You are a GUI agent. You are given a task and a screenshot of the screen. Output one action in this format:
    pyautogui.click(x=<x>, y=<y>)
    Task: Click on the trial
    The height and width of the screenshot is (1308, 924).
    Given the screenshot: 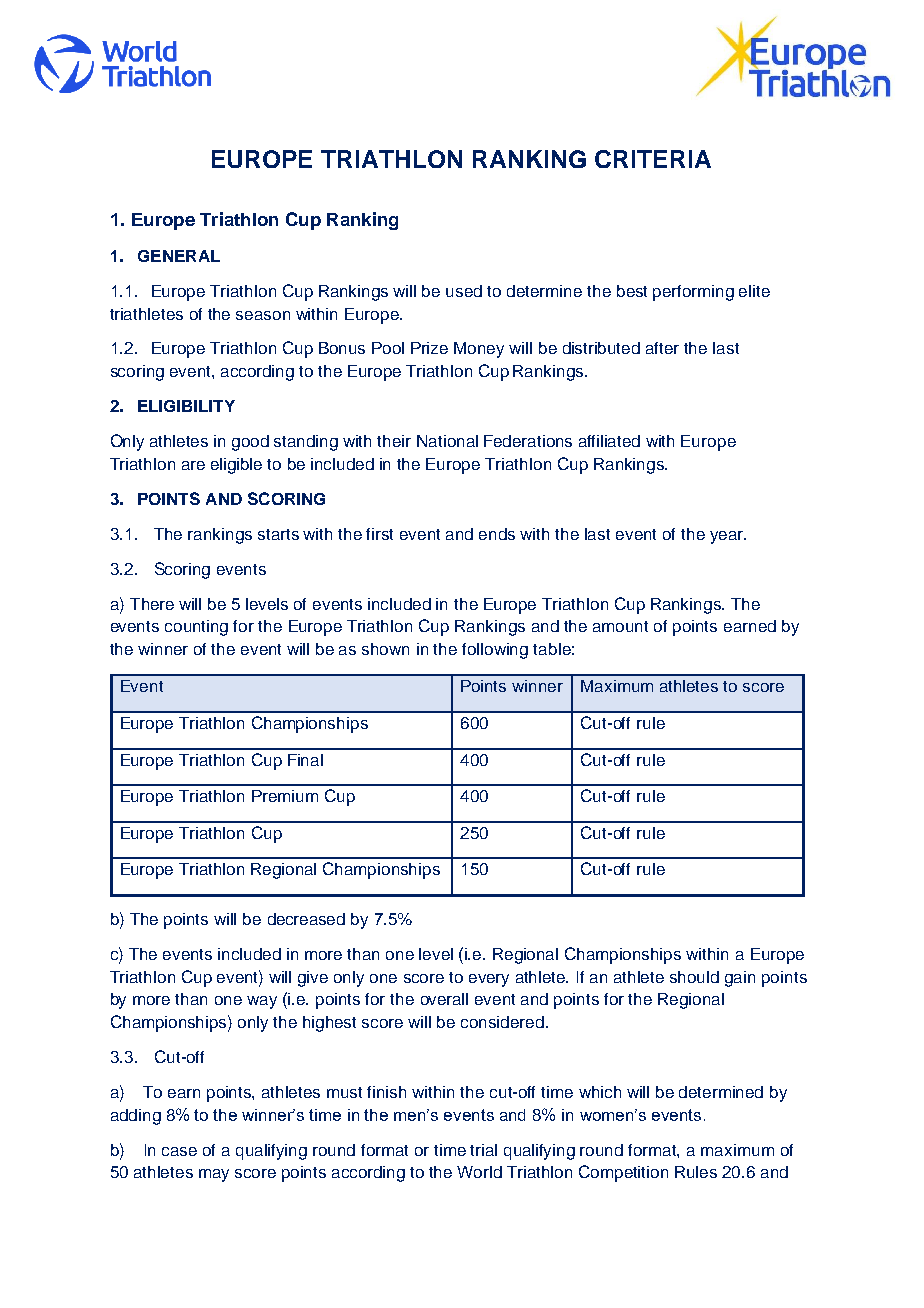 What is the action you would take?
    pyautogui.click(x=483, y=1150)
